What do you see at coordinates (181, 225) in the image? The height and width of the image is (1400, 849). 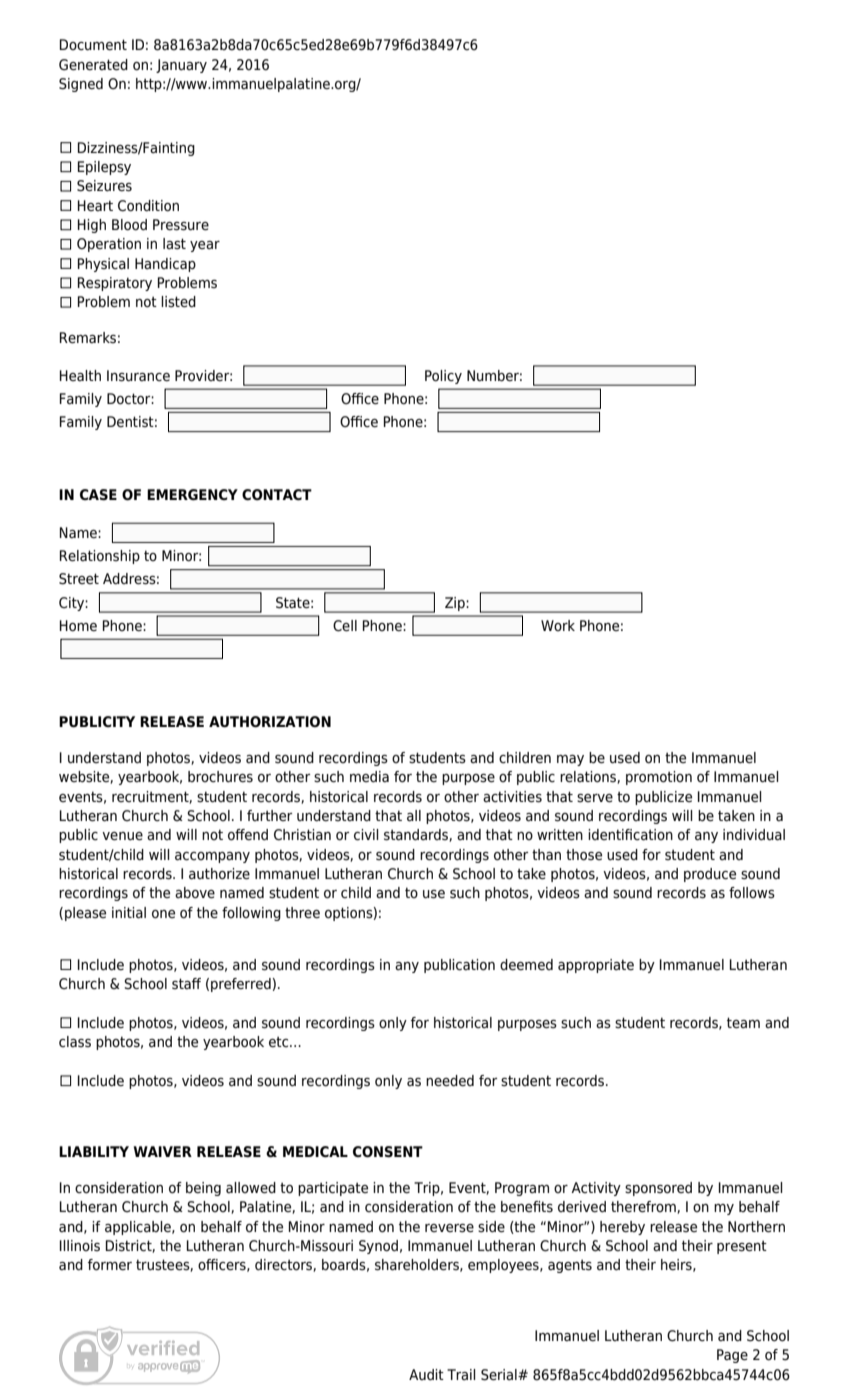 I see `Pressure` at bounding box center [181, 225].
